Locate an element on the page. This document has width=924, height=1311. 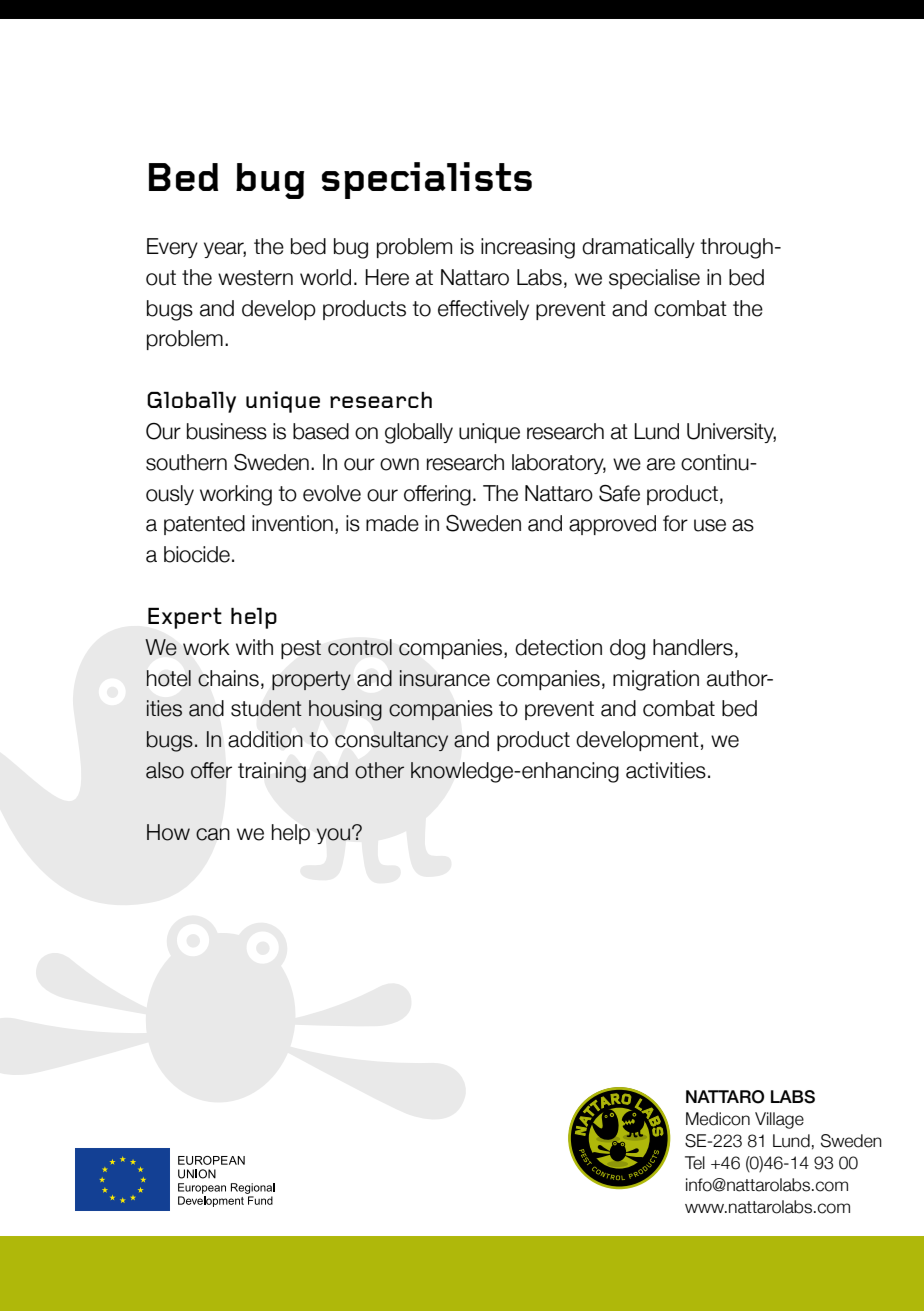
with is located at coordinates (254, 647).
